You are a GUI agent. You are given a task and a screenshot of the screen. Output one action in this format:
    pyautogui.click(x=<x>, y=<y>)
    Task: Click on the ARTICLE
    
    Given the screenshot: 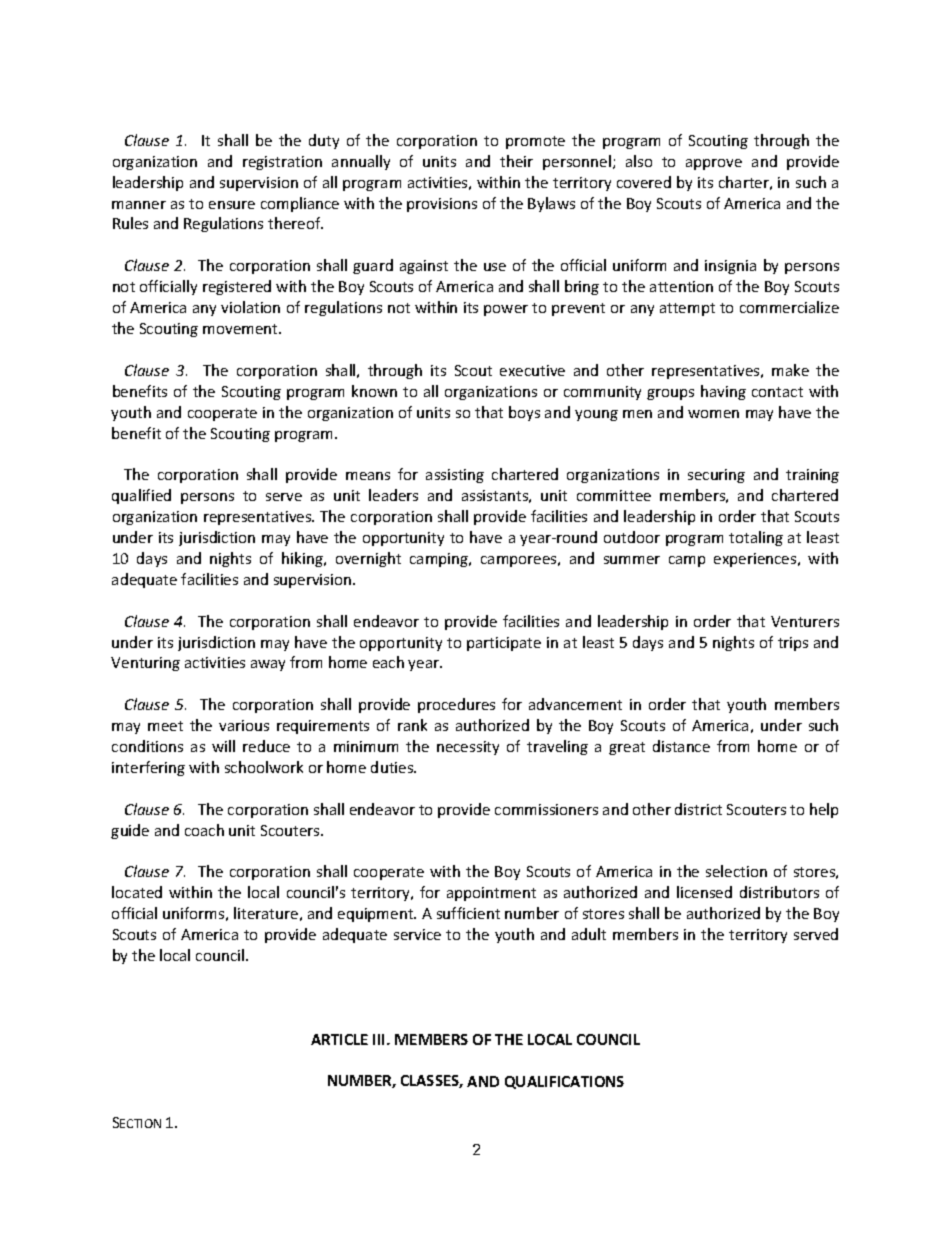 What is the action you would take?
    pyautogui.click(x=339, y=1039)
